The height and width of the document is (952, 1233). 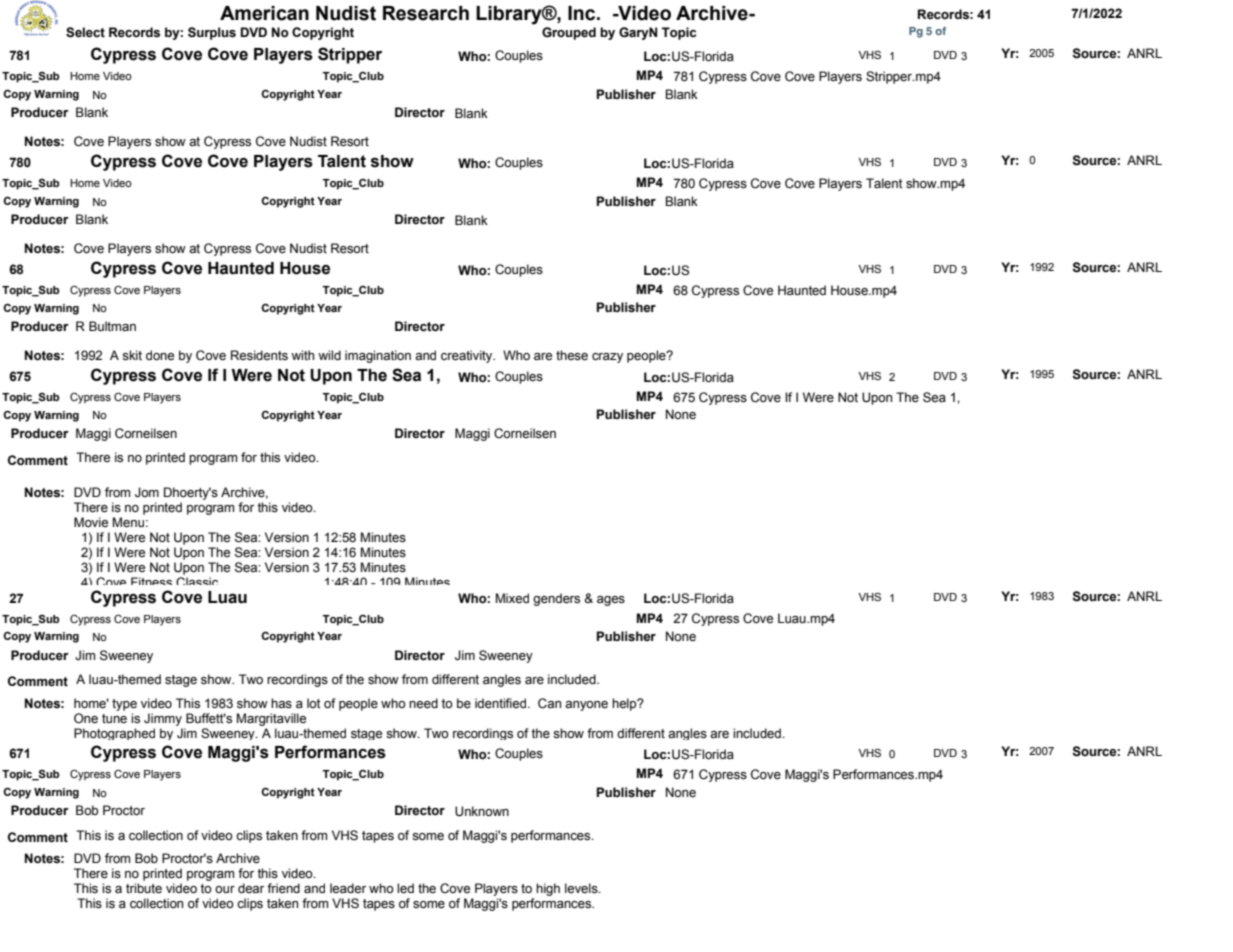 I want to click on anyone, so click(x=586, y=706).
